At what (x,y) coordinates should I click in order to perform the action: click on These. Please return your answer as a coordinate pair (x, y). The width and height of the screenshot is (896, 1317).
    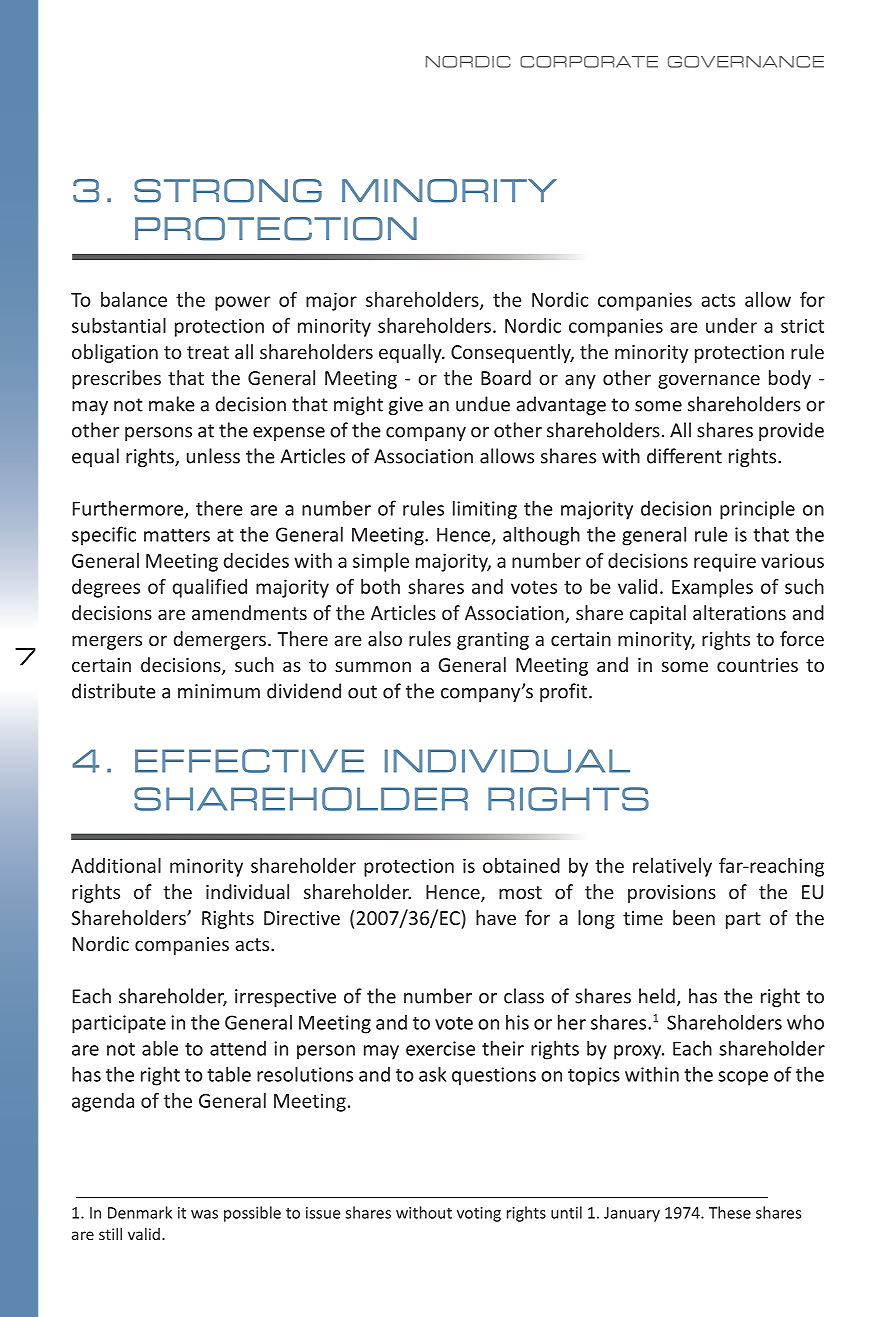
    Looking at the image, I should click on (730, 1212).
